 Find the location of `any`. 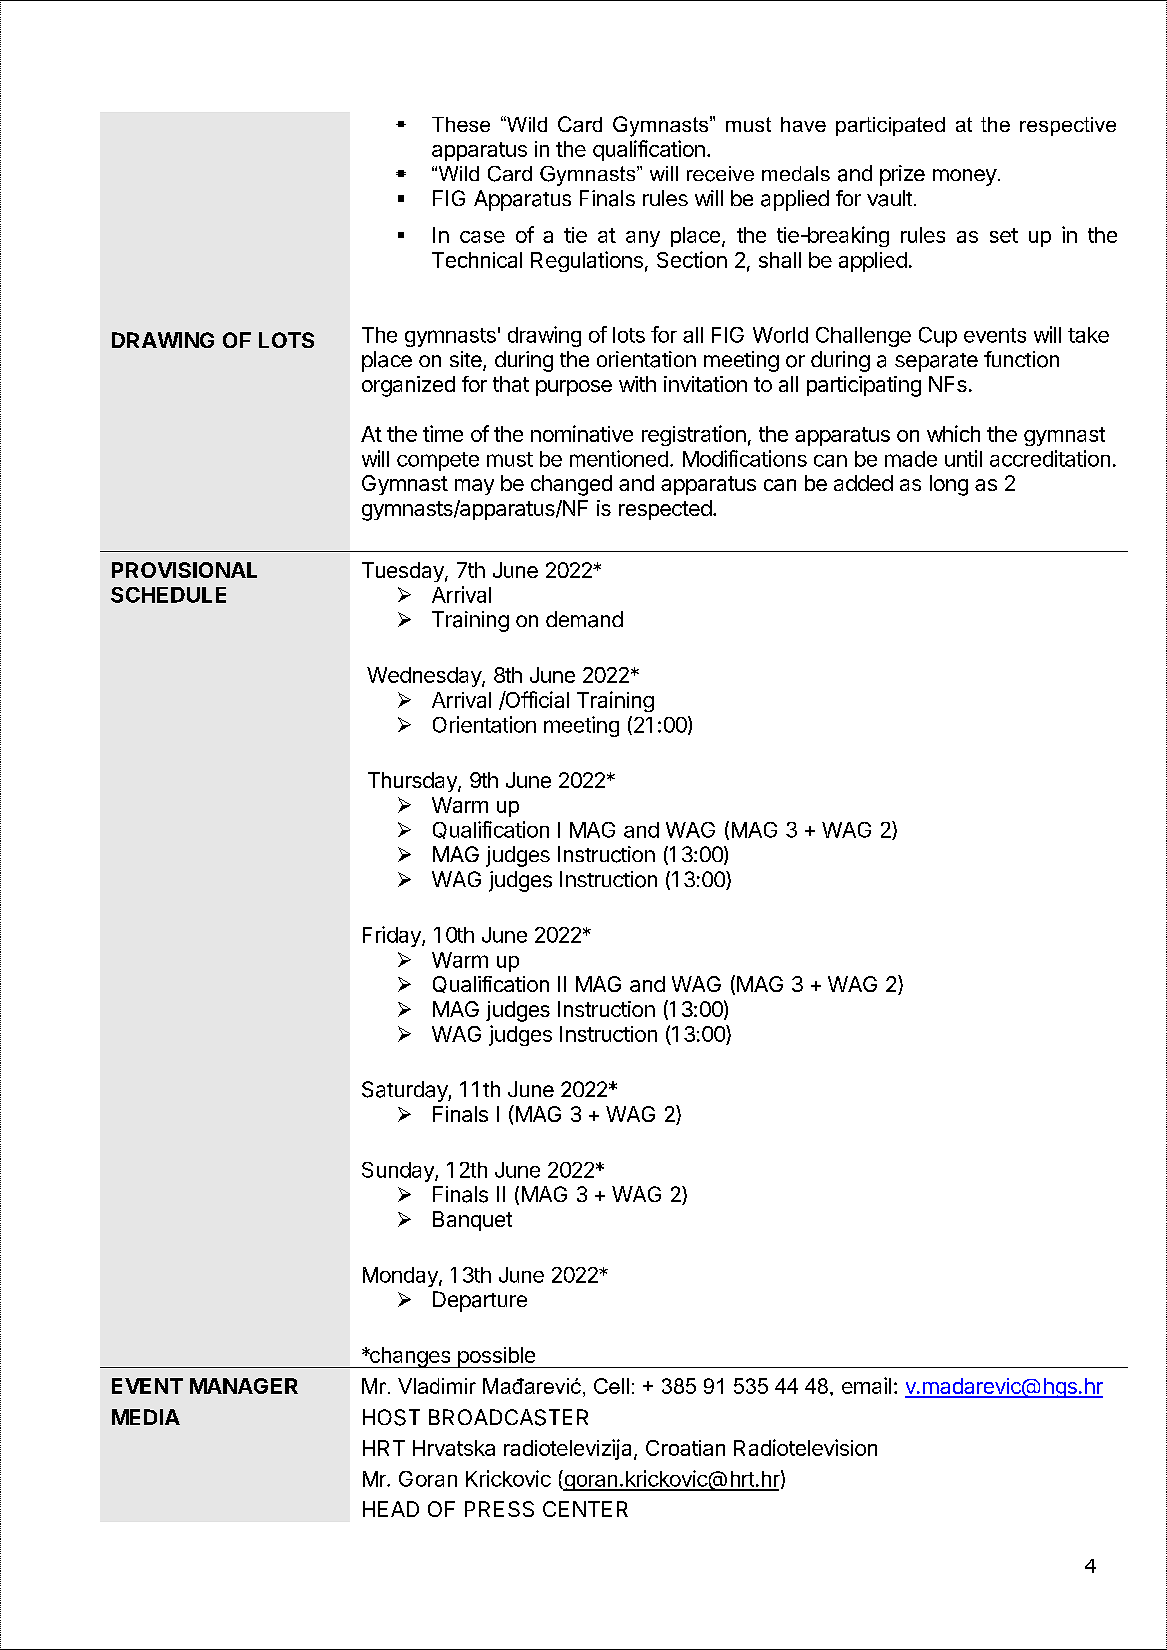

any is located at coordinates (643, 239).
